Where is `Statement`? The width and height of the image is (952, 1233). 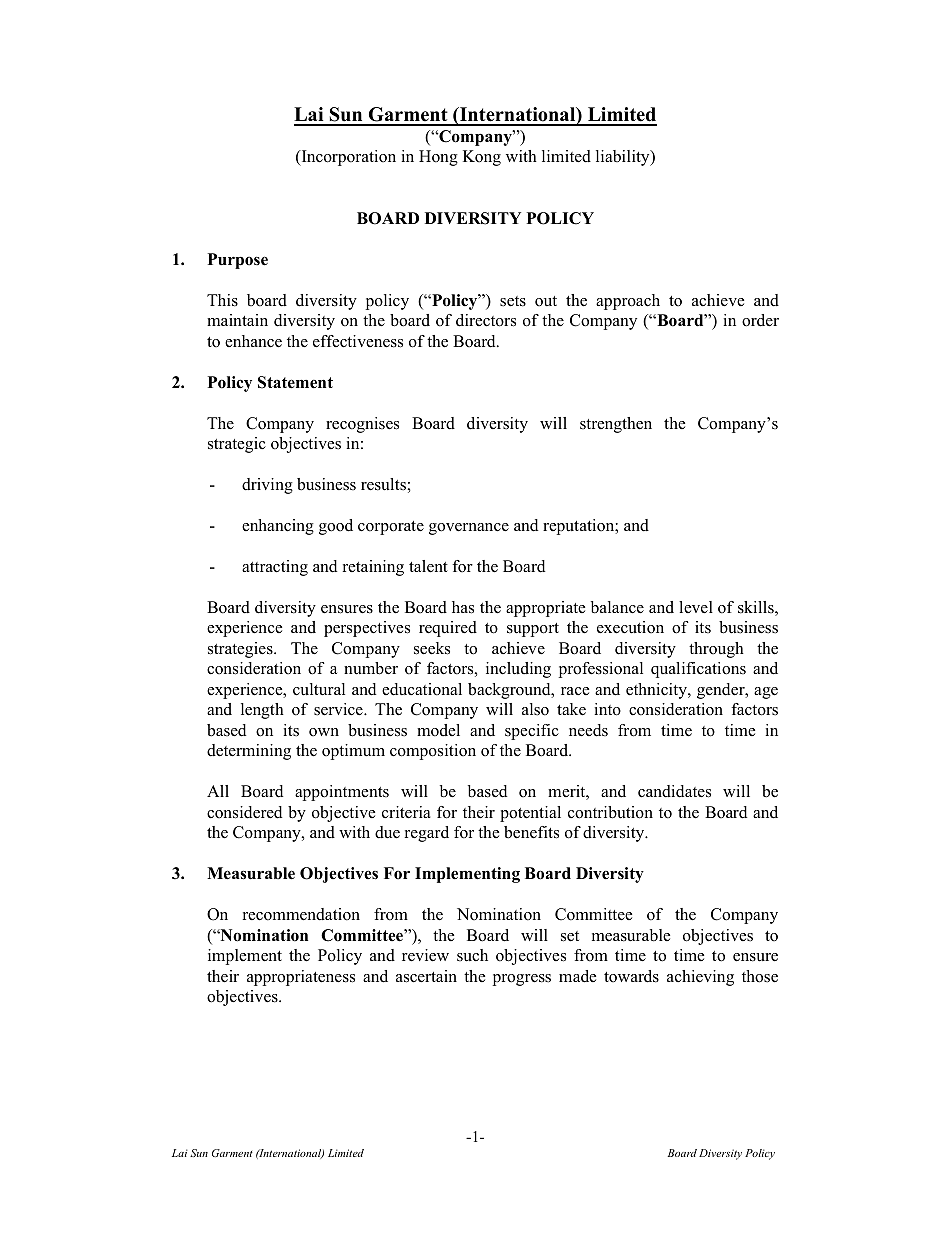
Statement is located at coordinates (295, 382).
